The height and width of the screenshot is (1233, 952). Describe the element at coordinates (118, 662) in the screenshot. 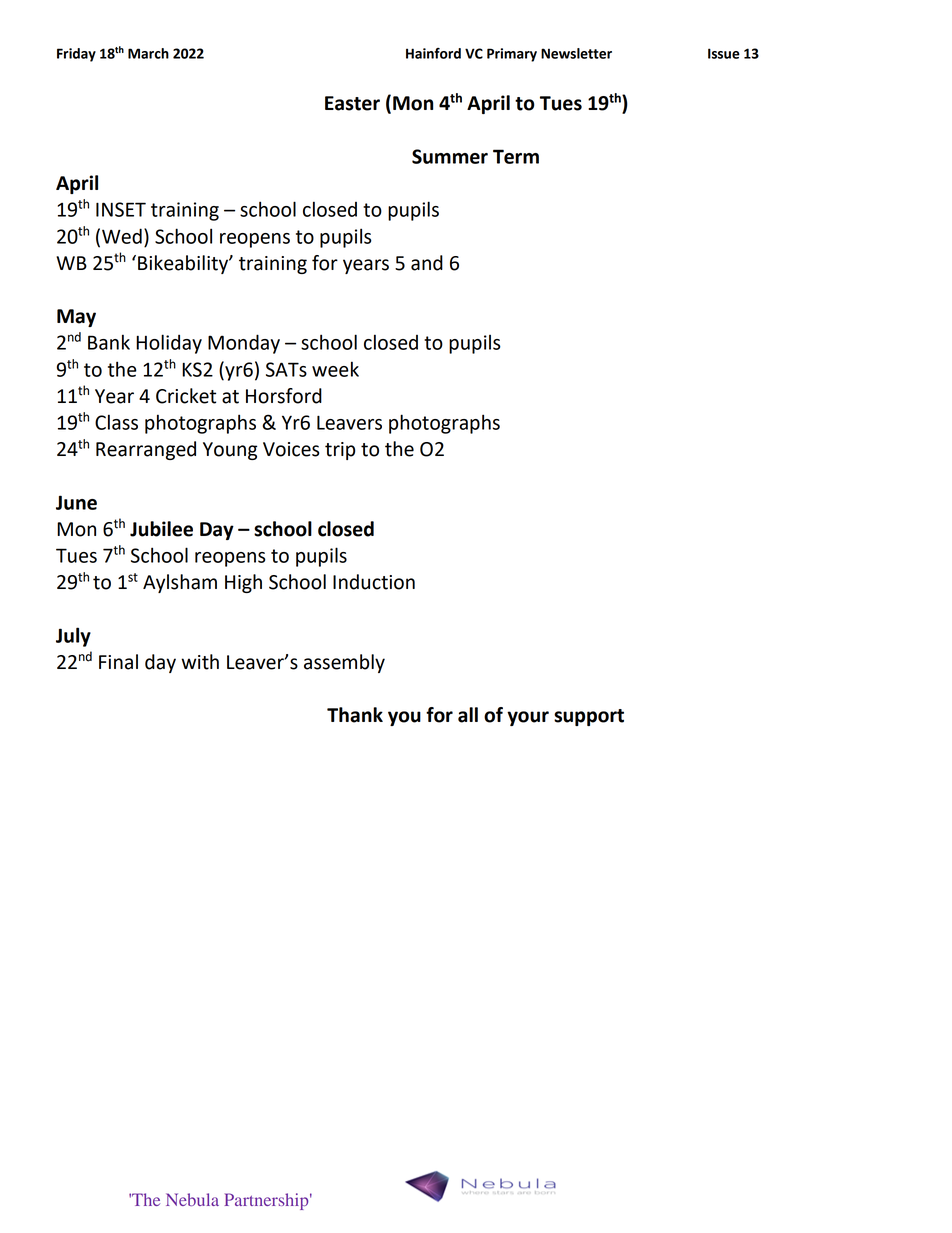

I see `Final` at that location.
